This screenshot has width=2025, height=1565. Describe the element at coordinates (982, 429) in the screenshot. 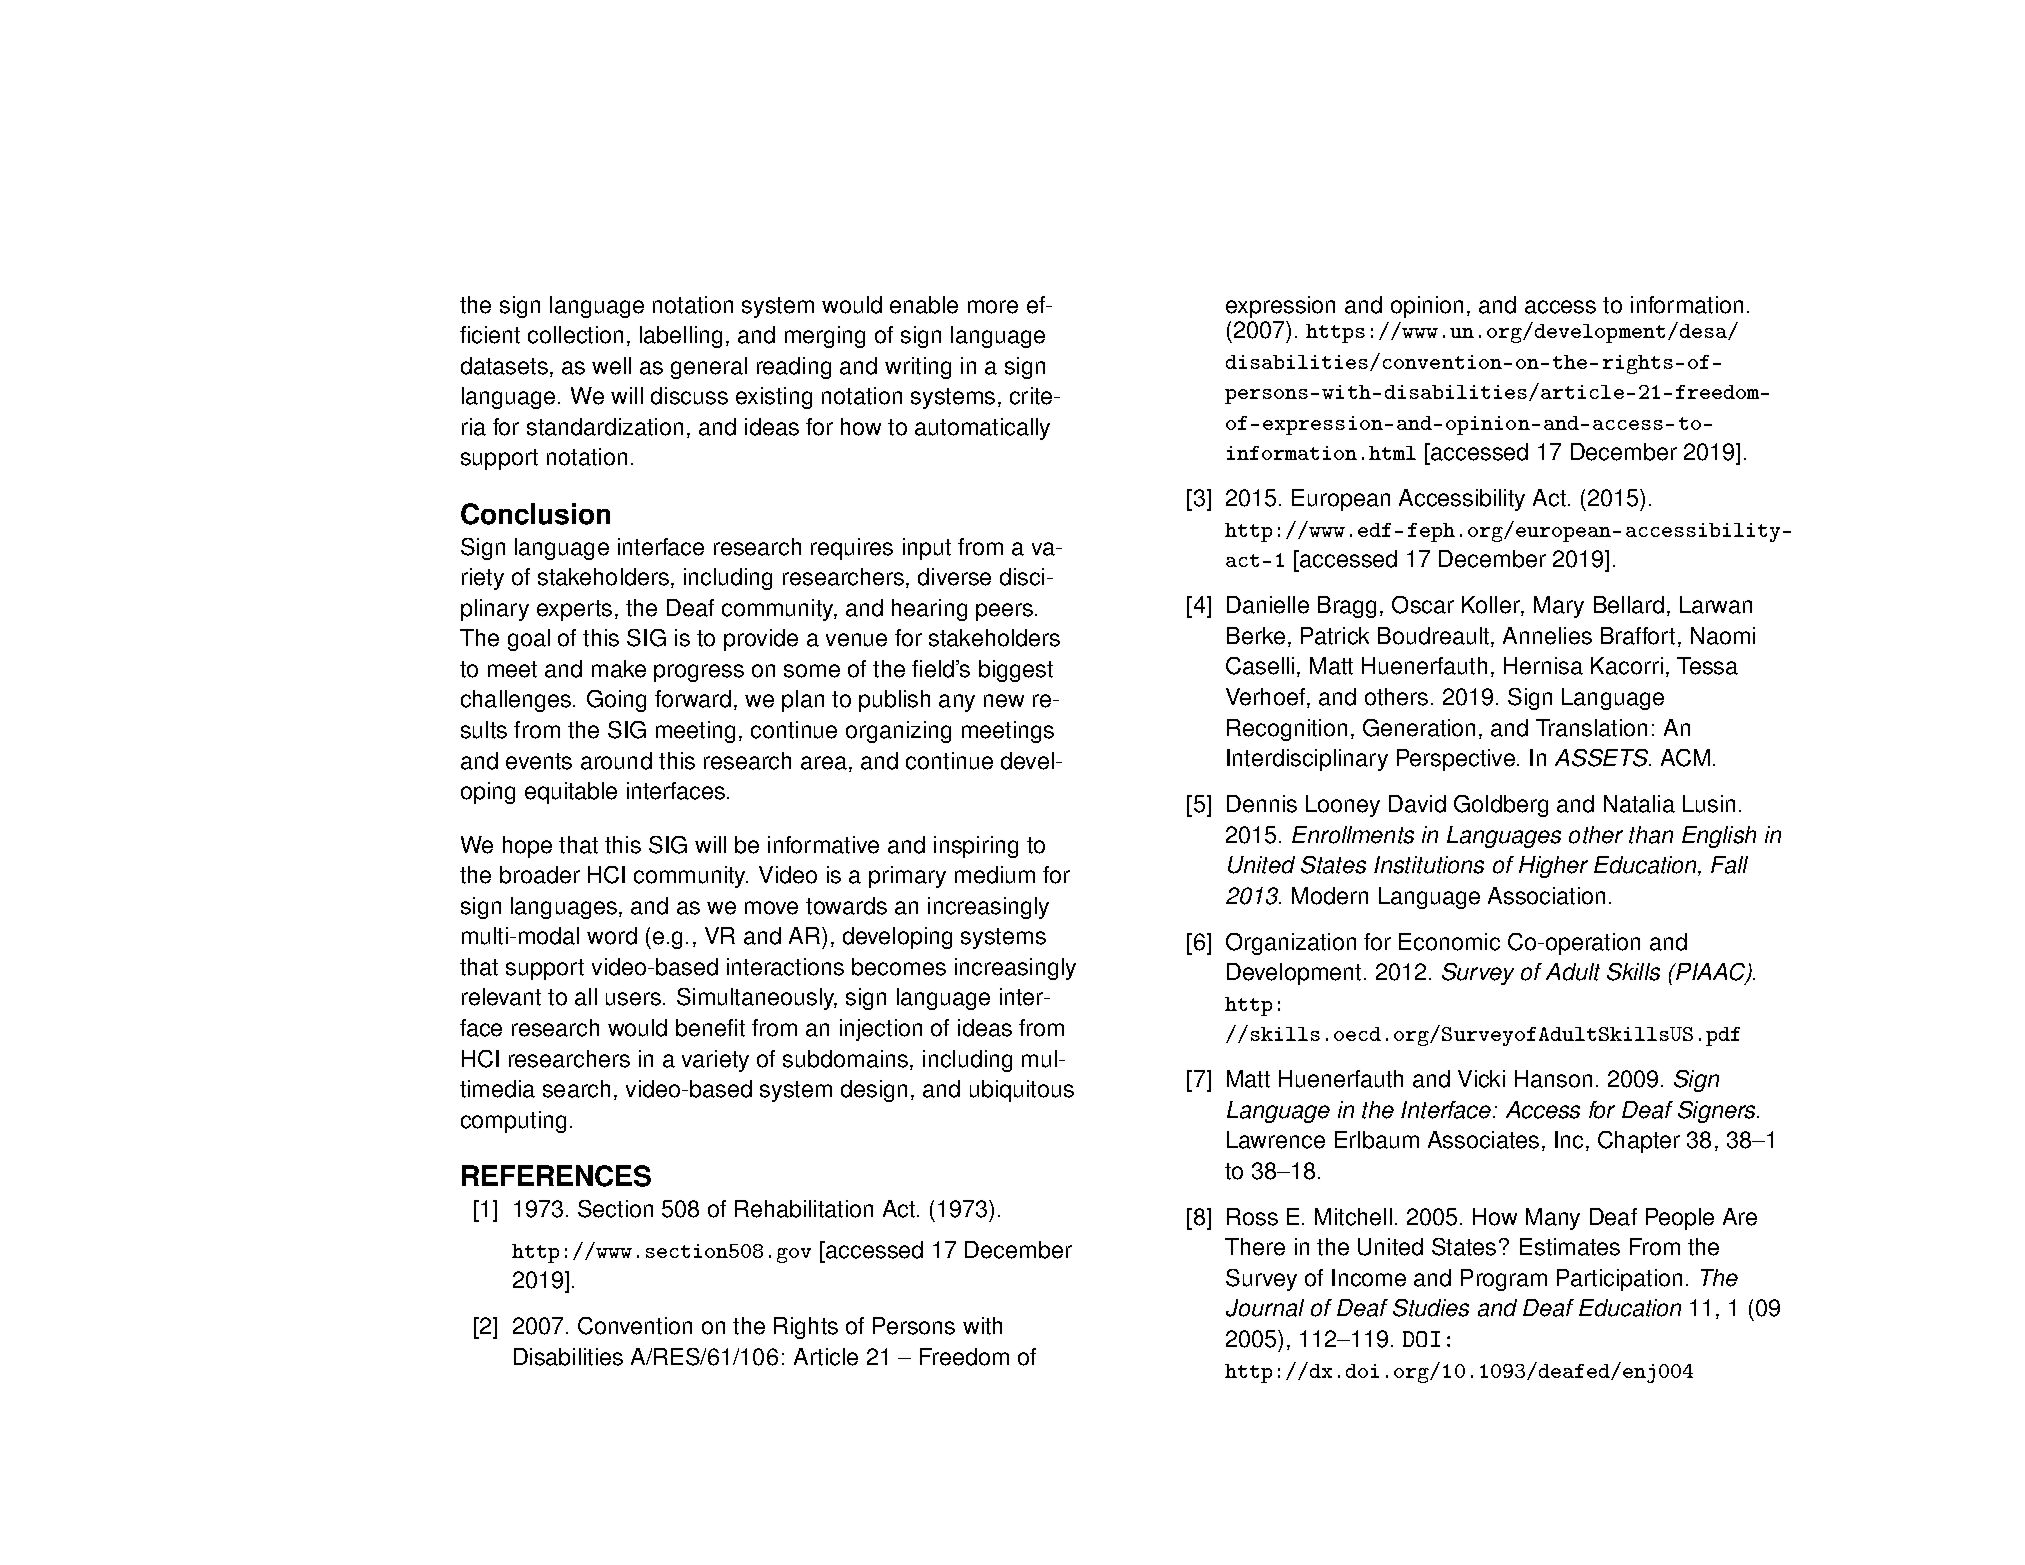

I see `automatically` at that location.
